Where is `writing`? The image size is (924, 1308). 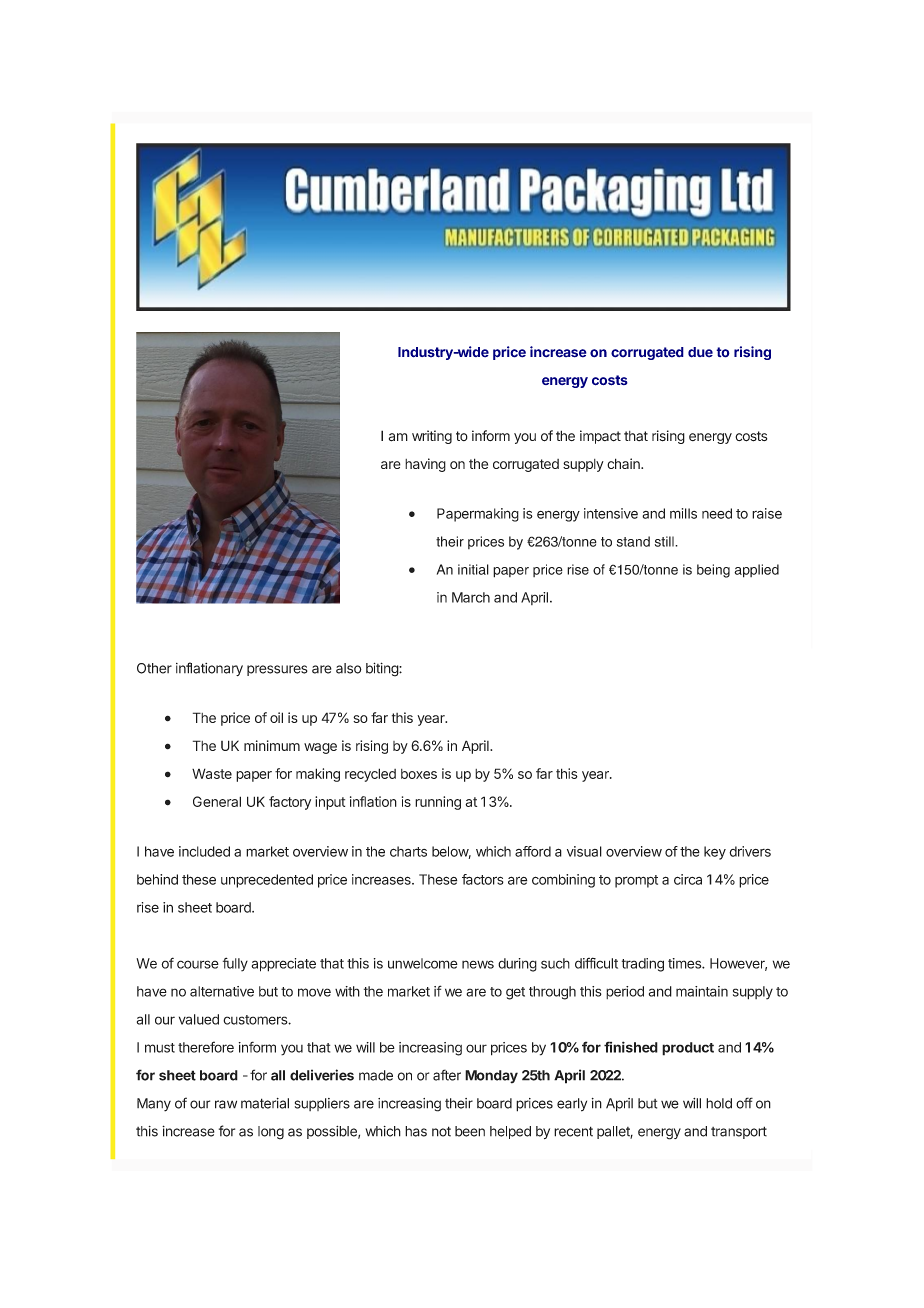
writing is located at coordinates (432, 437).
